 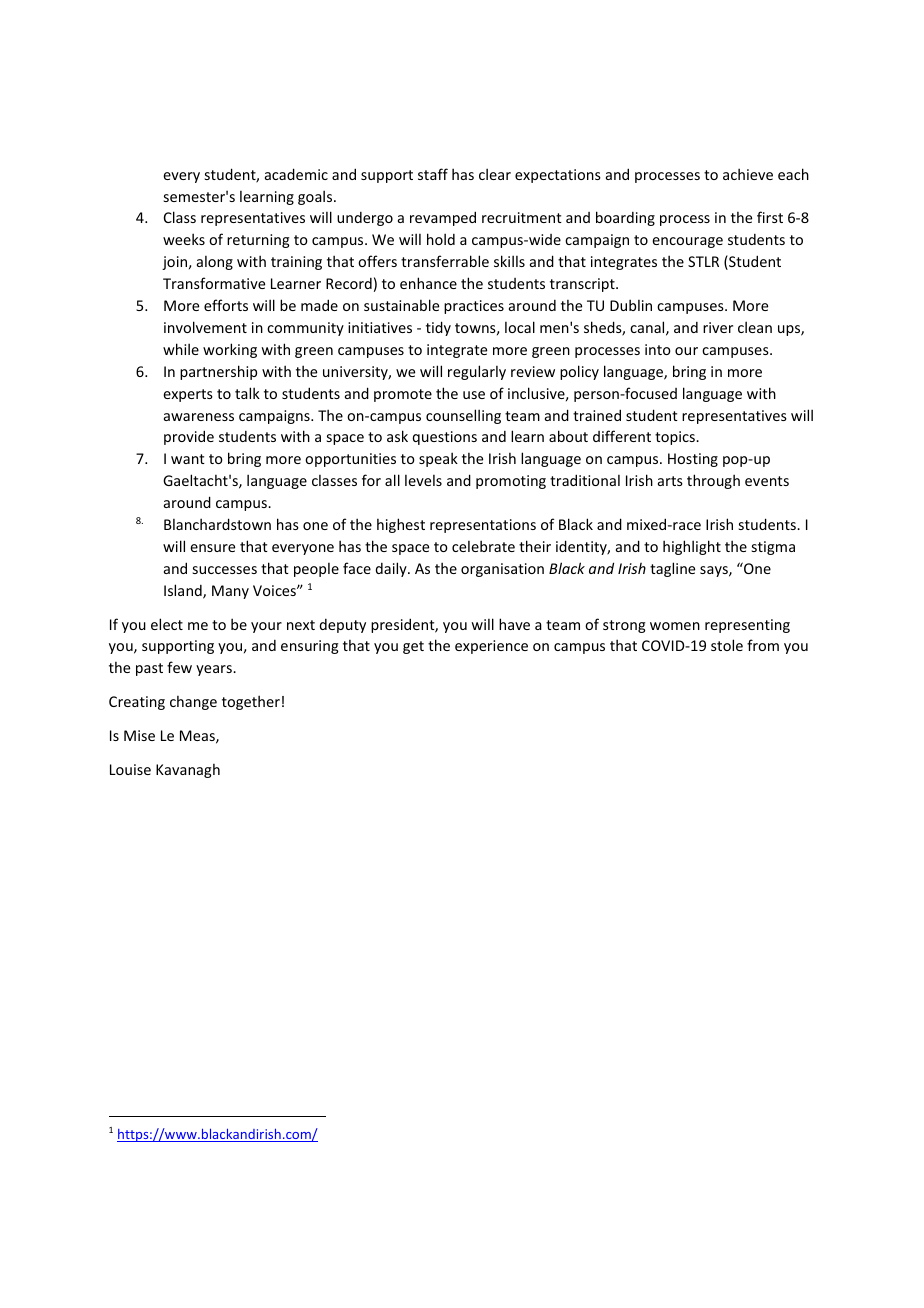 I want to click on experience, so click(x=491, y=647).
